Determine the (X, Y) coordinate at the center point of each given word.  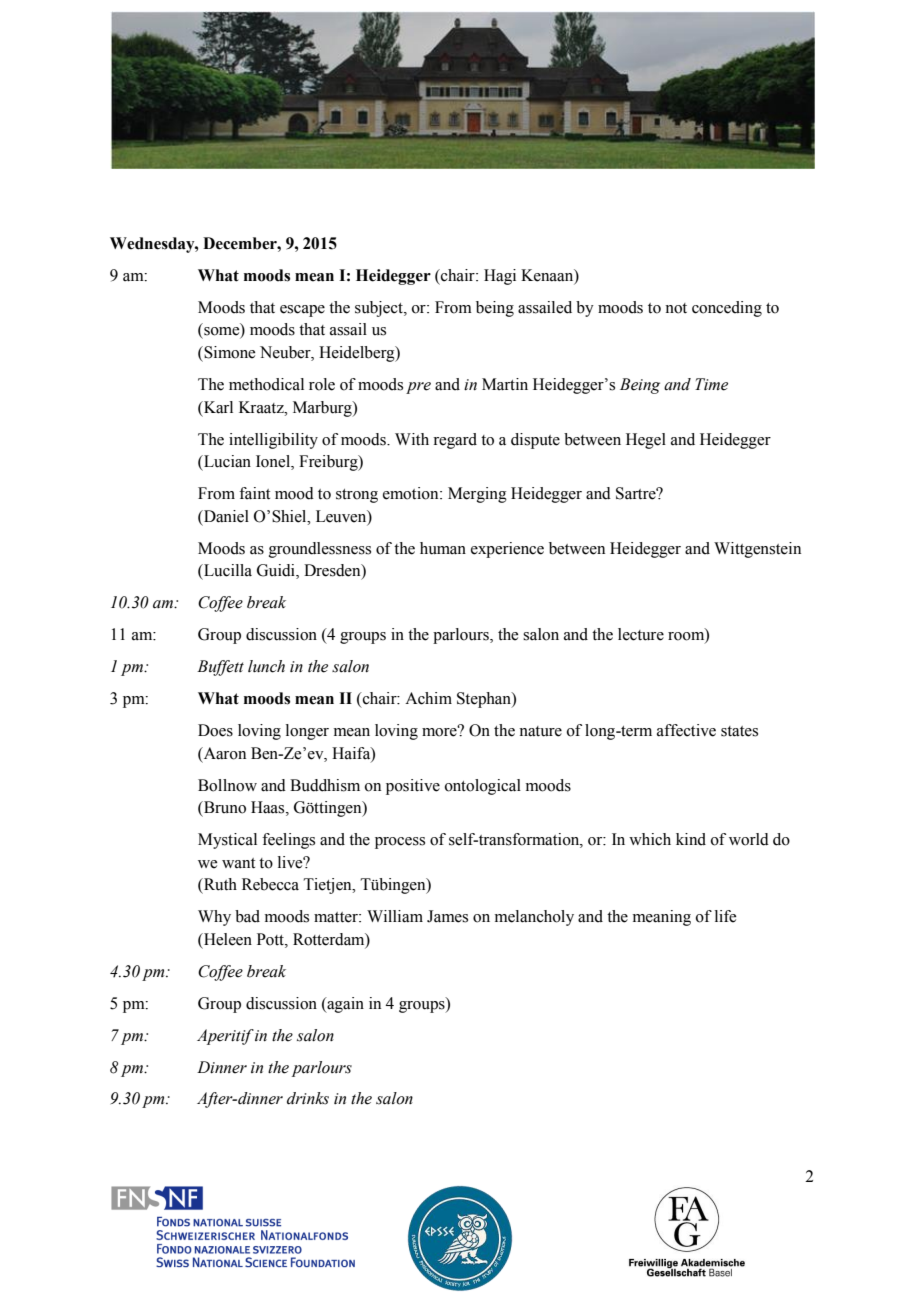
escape (302, 311)
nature (540, 731)
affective (686, 730)
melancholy (534, 918)
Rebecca (270, 884)
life (725, 916)
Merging (477, 495)
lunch (266, 666)
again (344, 1005)
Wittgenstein (757, 550)
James (447, 916)
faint (254, 493)
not (676, 308)
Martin (505, 384)
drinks (308, 1098)
